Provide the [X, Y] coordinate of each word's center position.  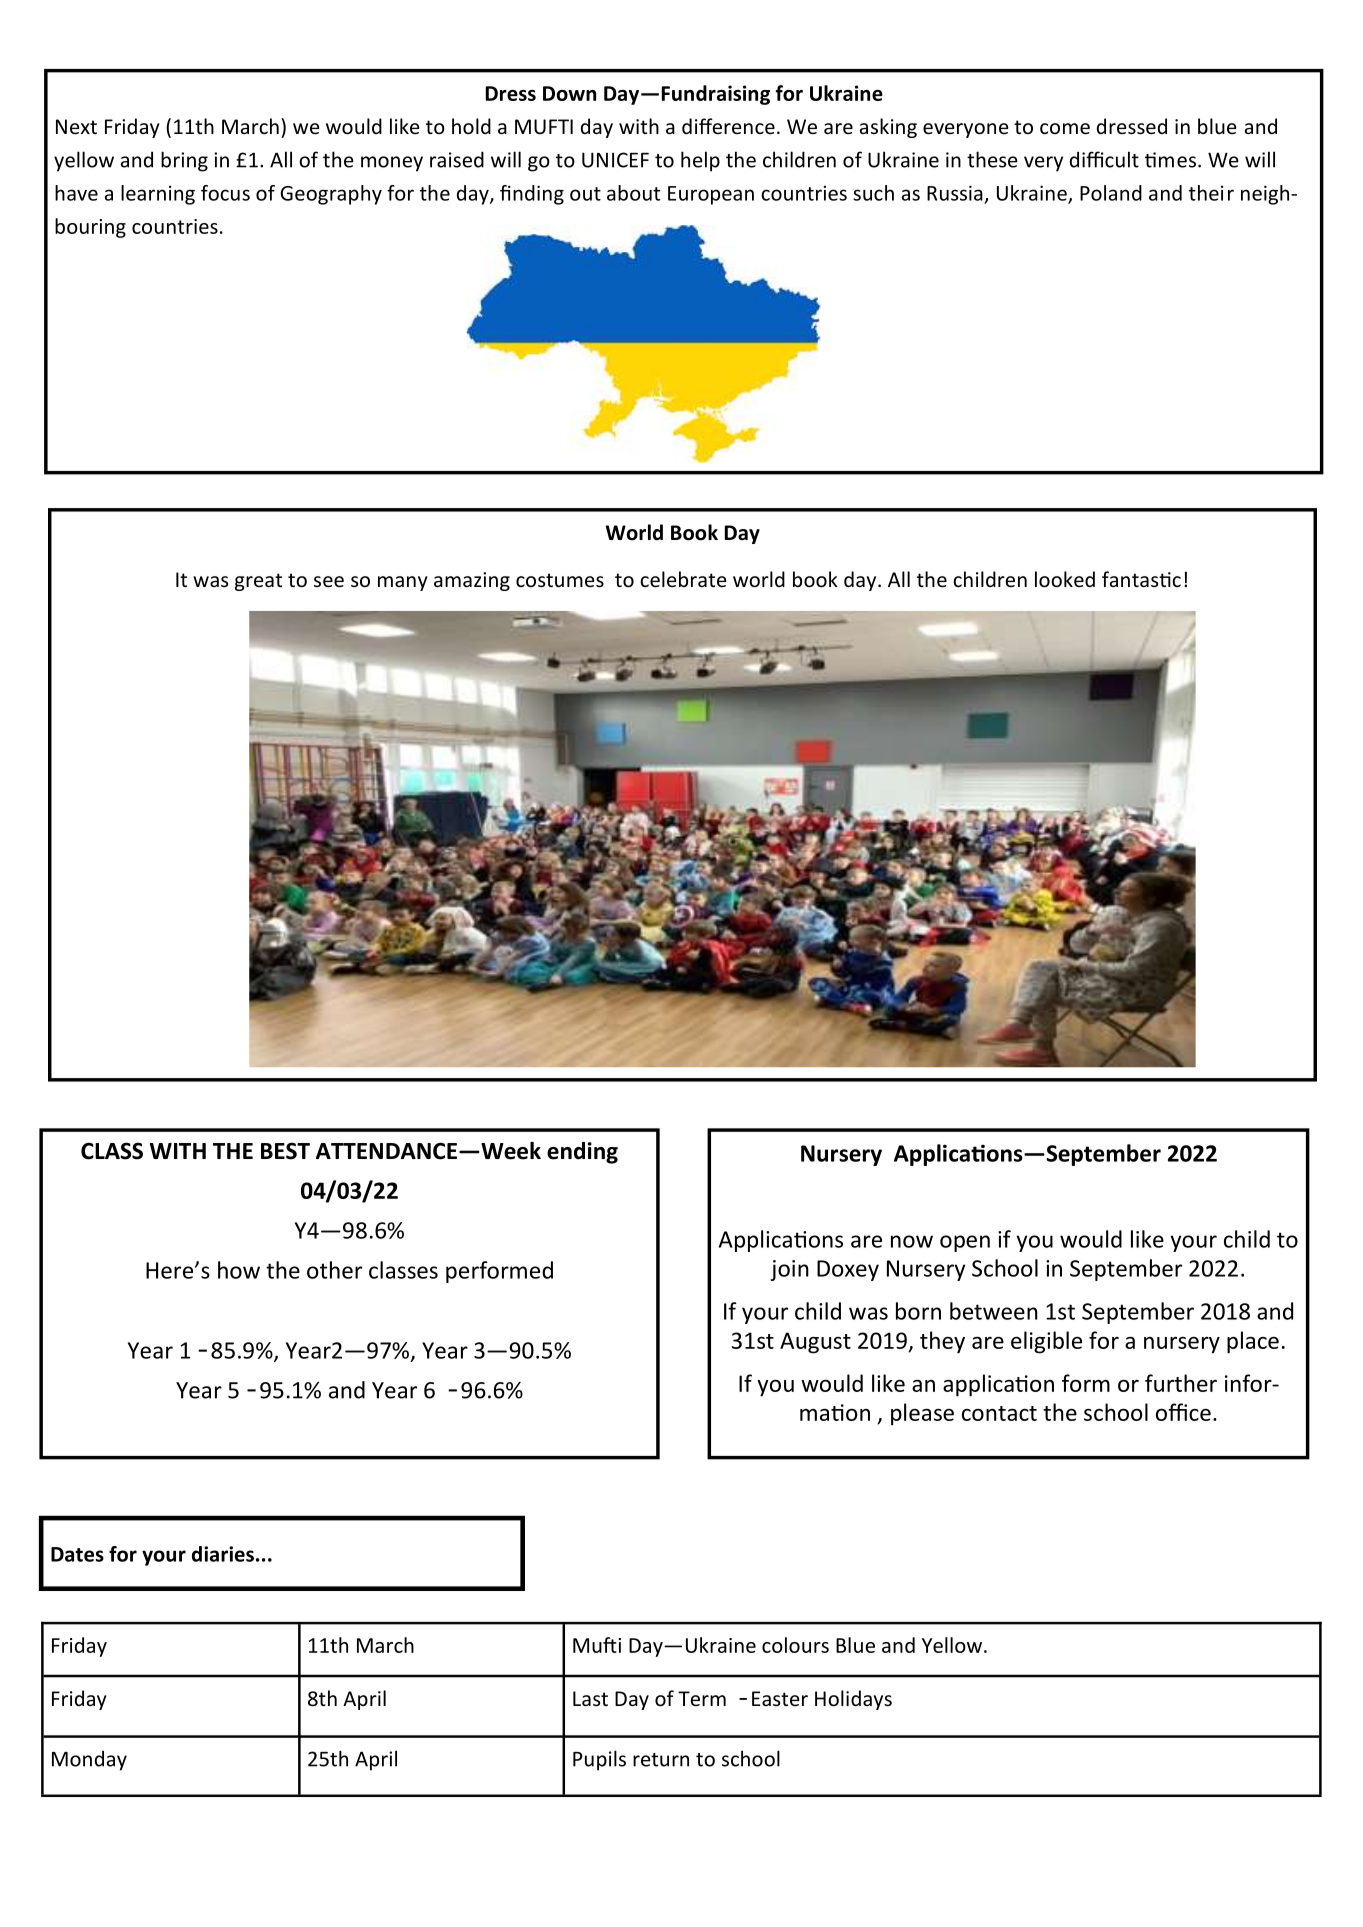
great [258, 582]
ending [582, 1153]
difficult [1104, 159]
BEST [285, 1151]
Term [702, 1699]
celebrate [683, 579]
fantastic [1141, 579]
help [700, 161]
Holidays [853, 1700]
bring [184, 161]
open [965, 1243]
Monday [89, 1761]
